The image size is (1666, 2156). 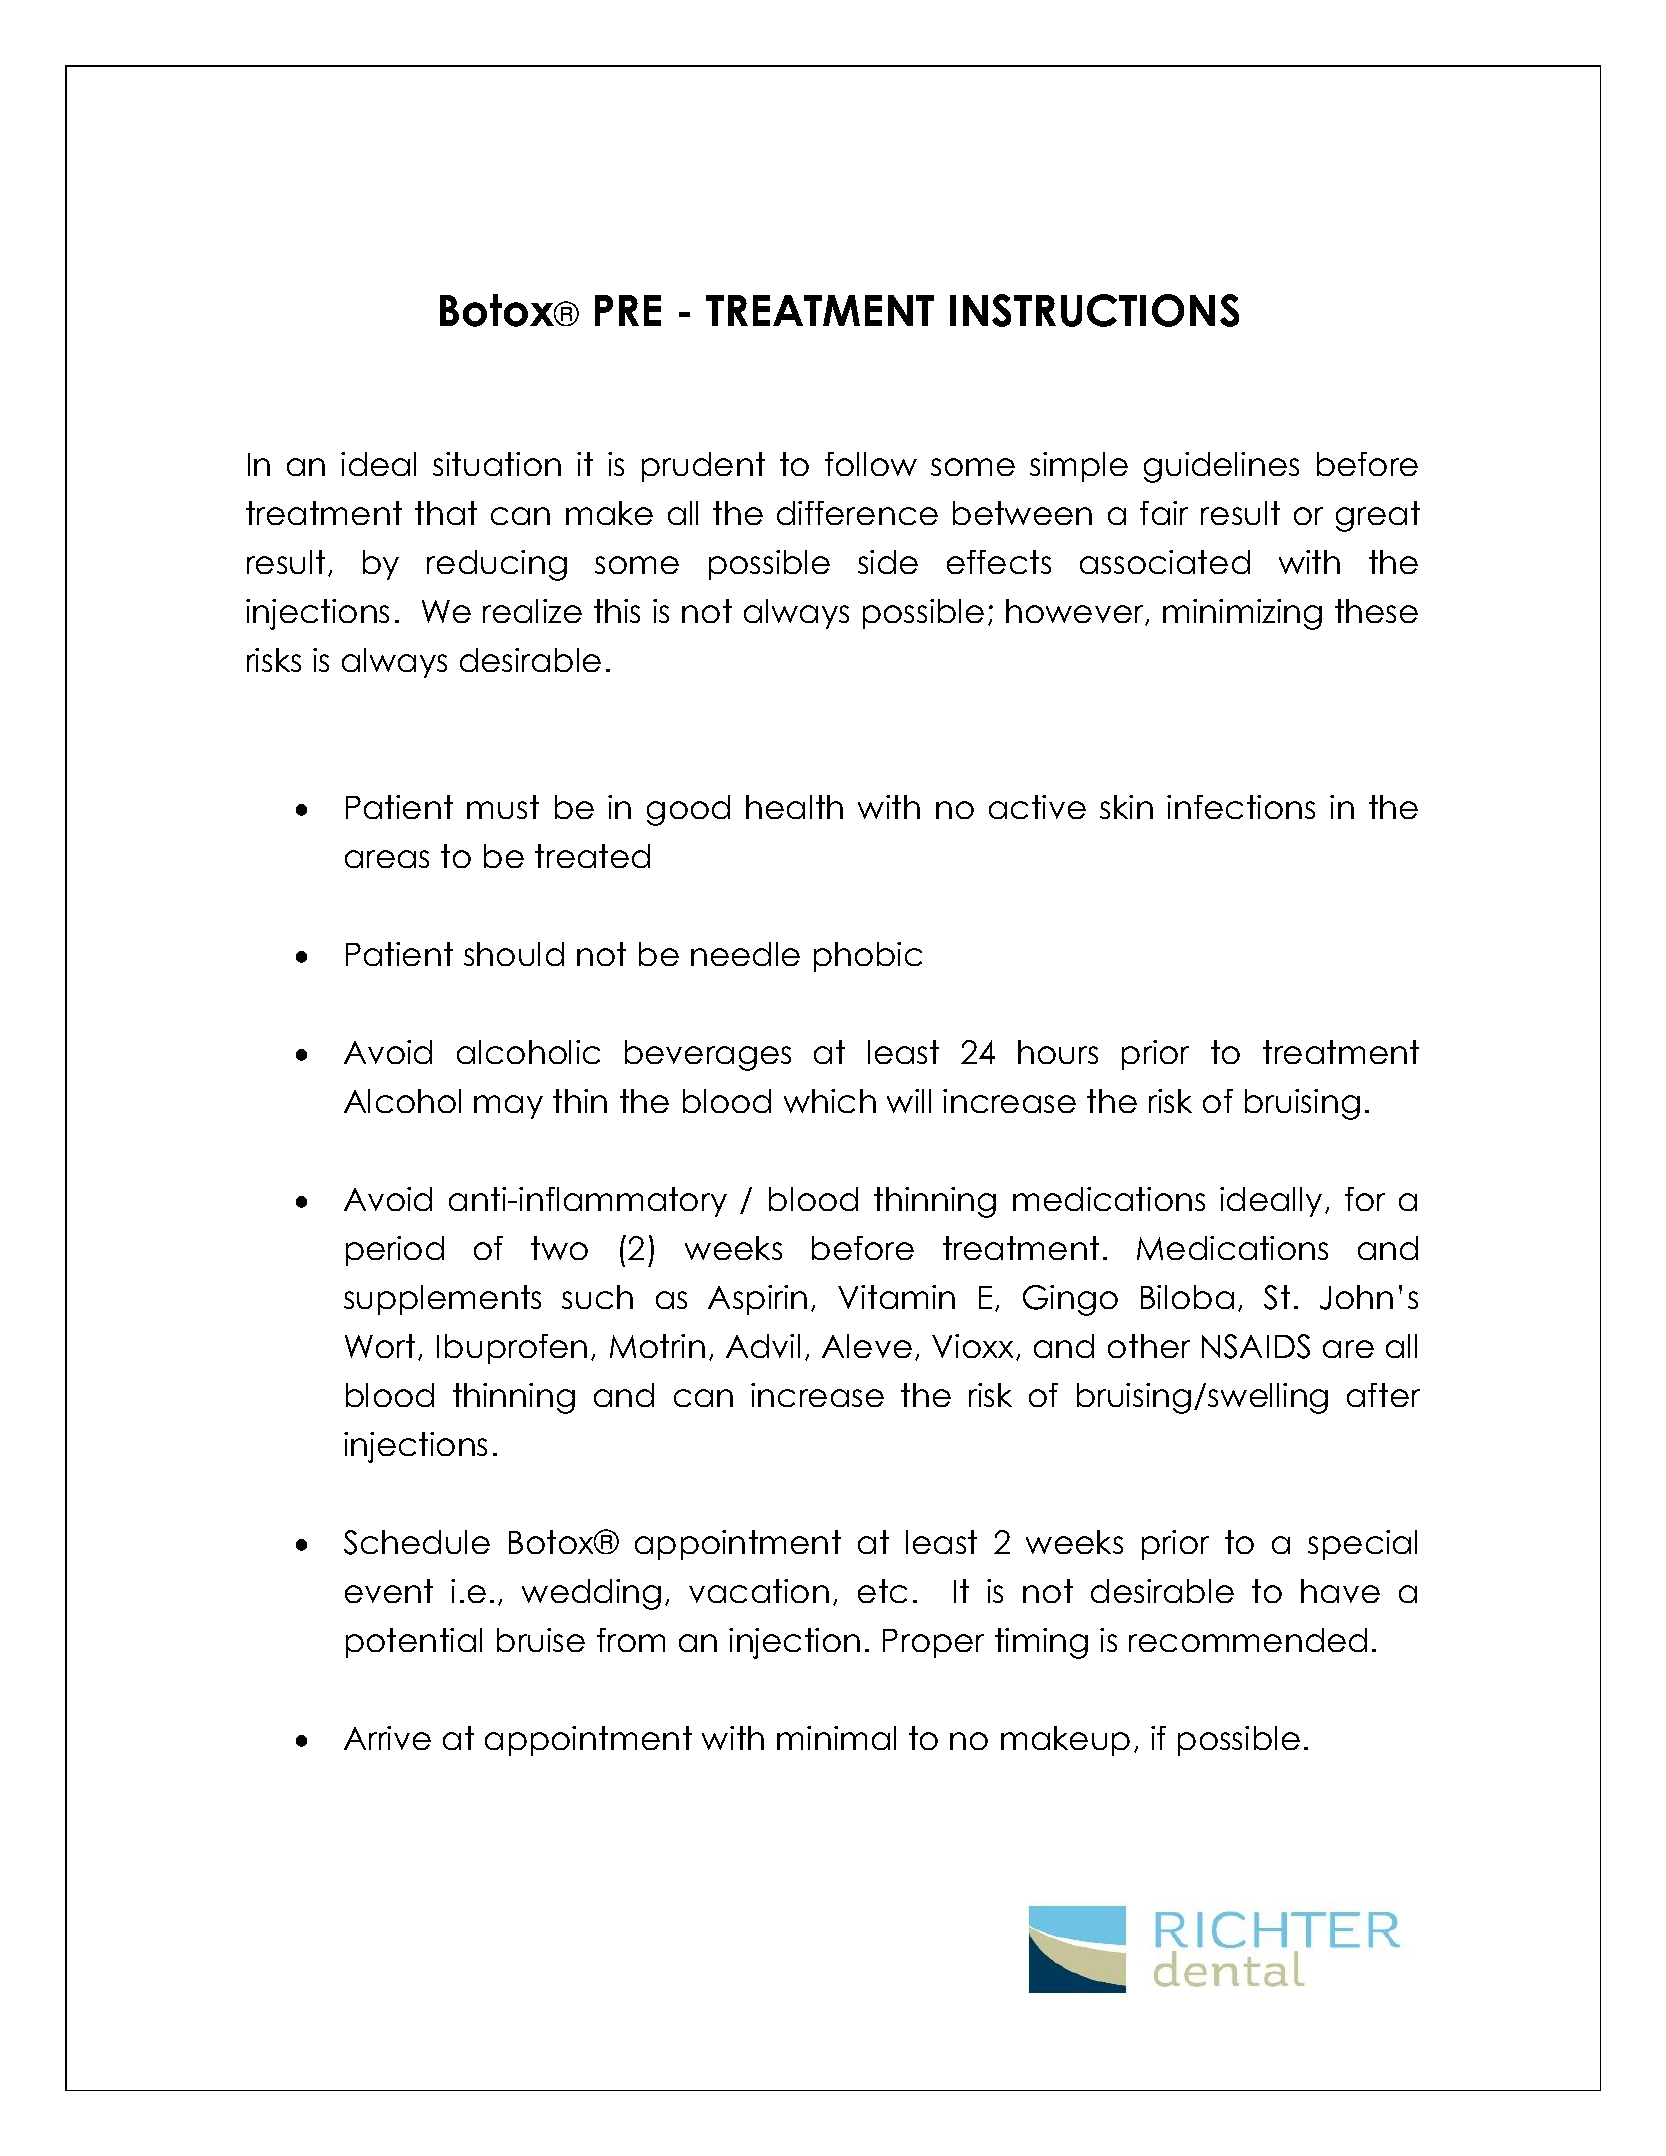 What do you see at coordinates (836, 1738) in the page?
I see `minimal` at bounding box center [836, 1738].
